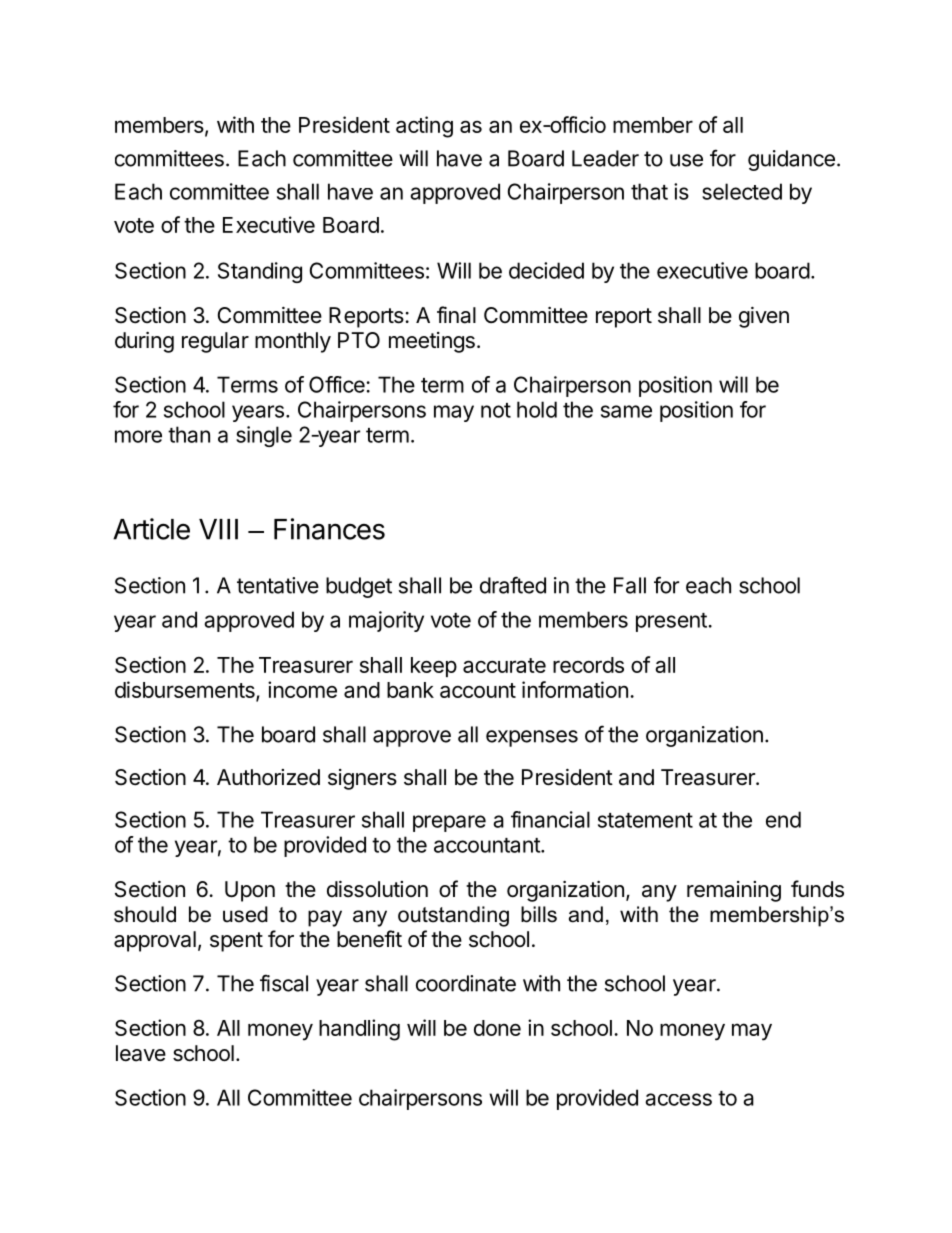  I want to click on selected, so click(742, 191).
